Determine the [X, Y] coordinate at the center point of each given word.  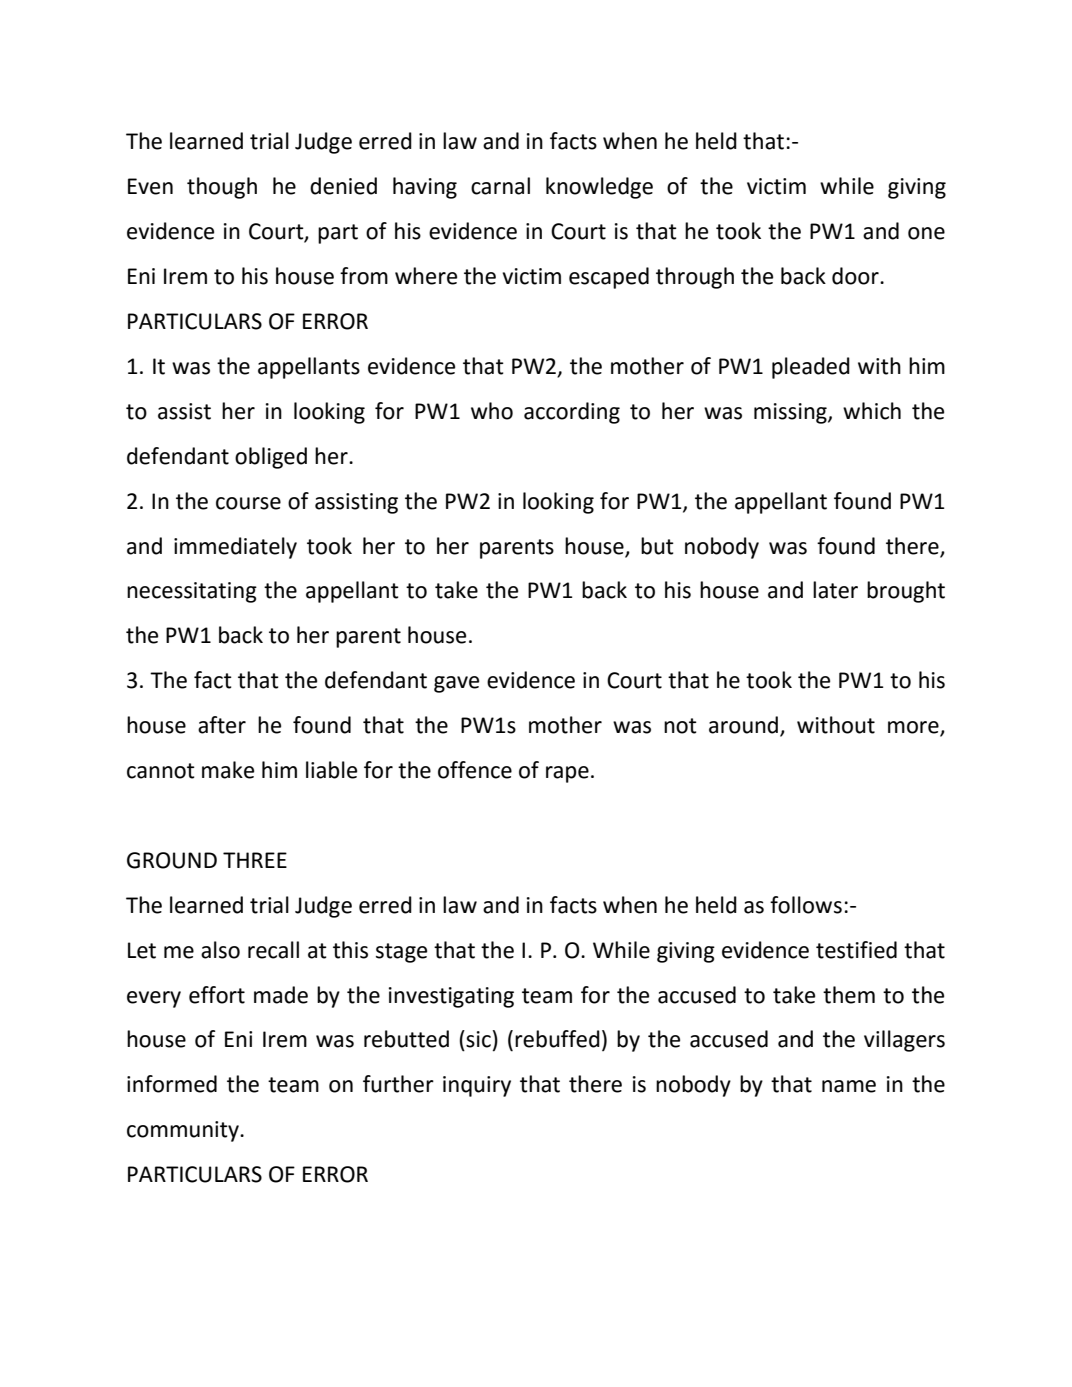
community [184, 1131]
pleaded [811, 368]
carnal [500, 186]
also [220, 950]
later [835, 590]
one [926, 233]
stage [401, 953]
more [914, 728]
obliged [271, 458]
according [572, 413]
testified [856, 950]
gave [456, 684]
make [228, 770]
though [222, 188]
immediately [235, 548]
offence [475, 770]
